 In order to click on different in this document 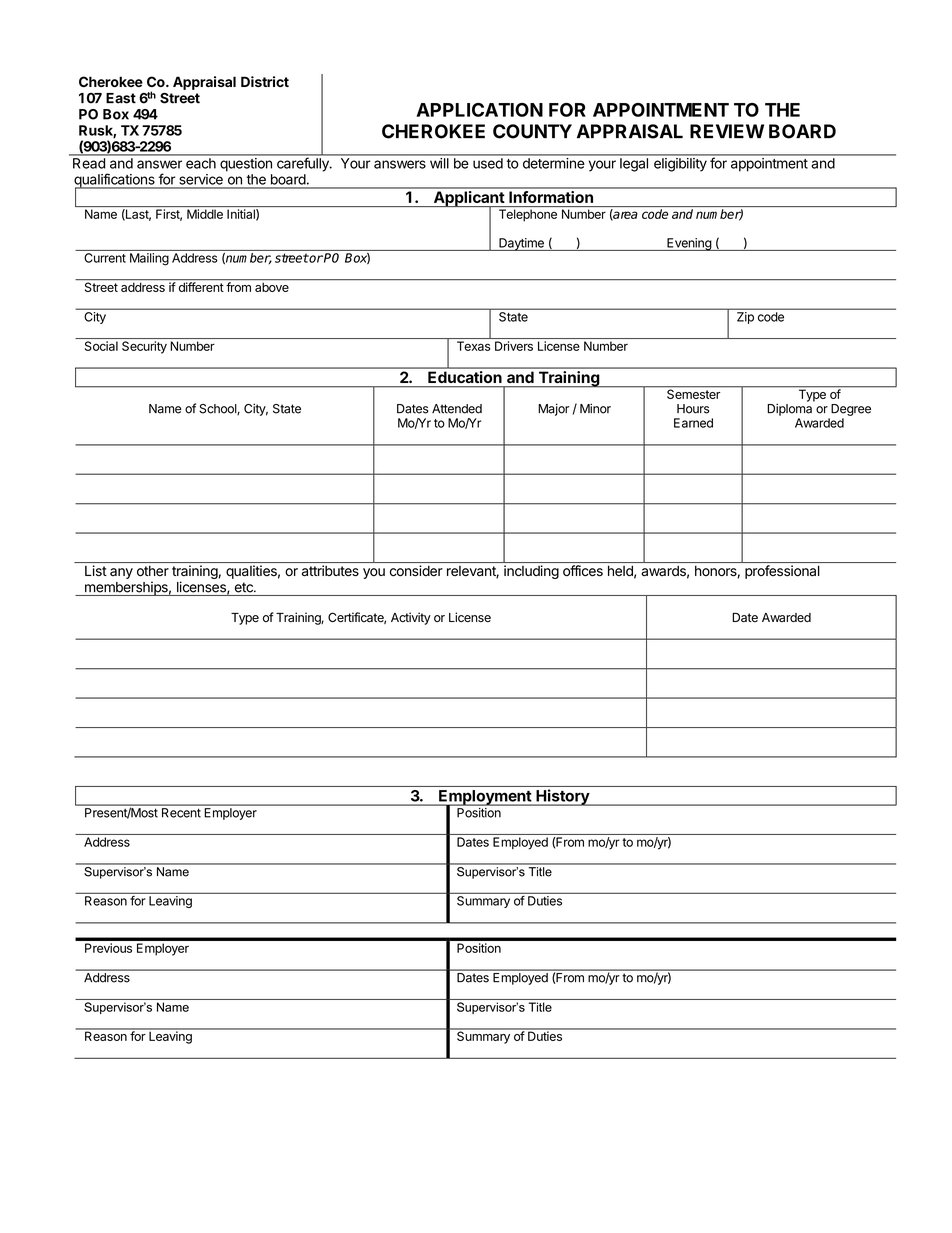, I will do `click(201, 286)`.
